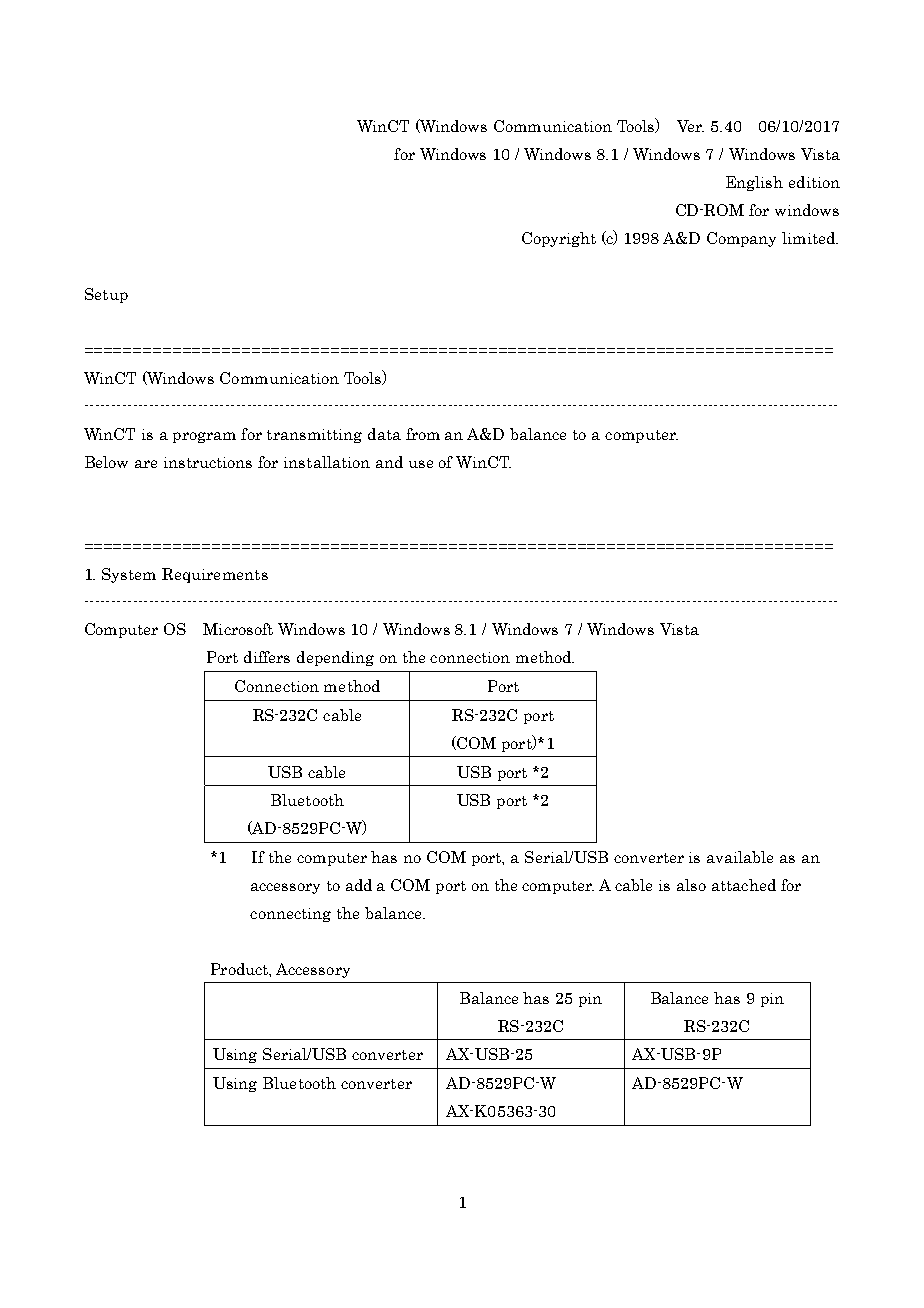  I want to click on Company, so click(741, 239).
